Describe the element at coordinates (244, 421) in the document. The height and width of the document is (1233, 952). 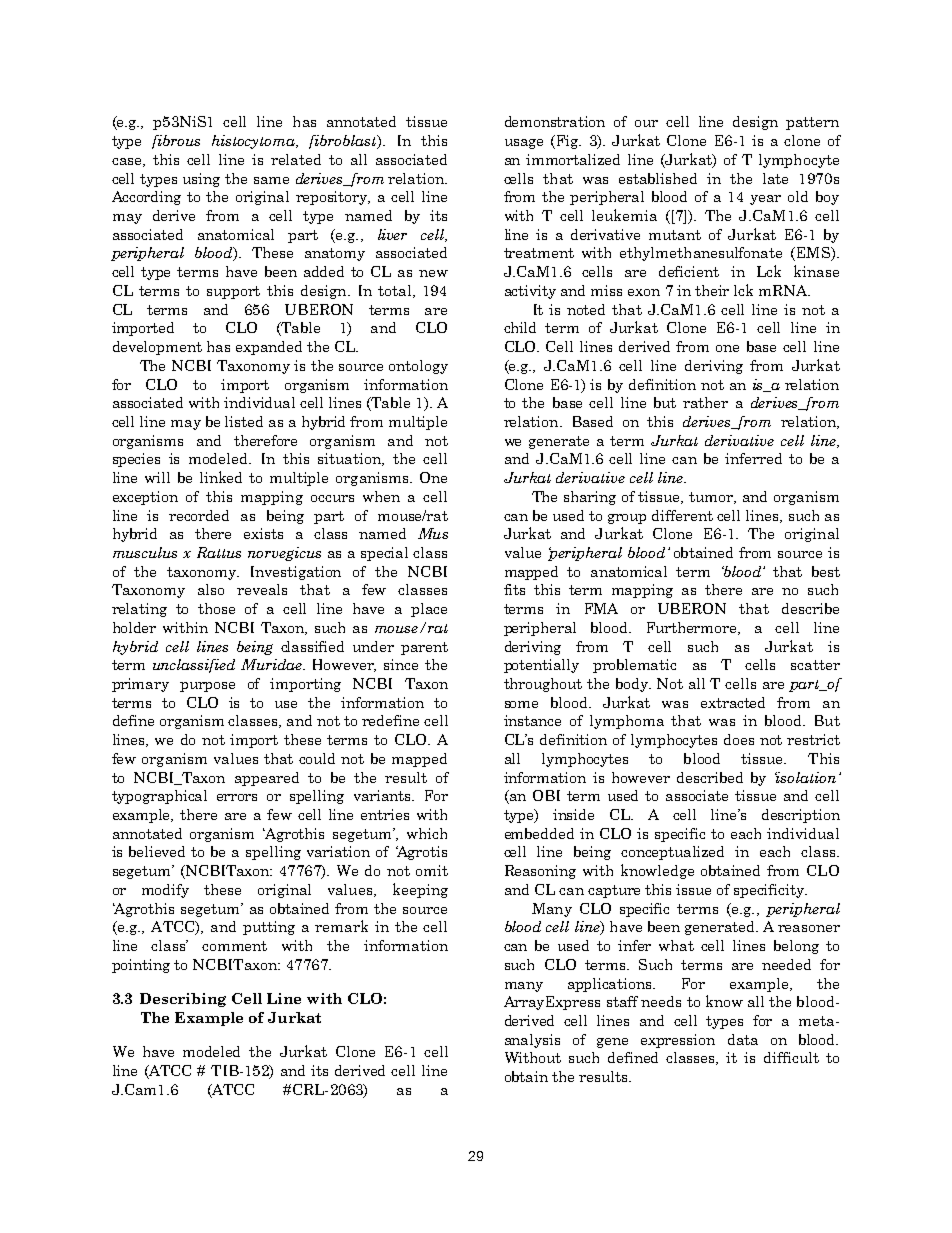
I see `listed` at that location.
